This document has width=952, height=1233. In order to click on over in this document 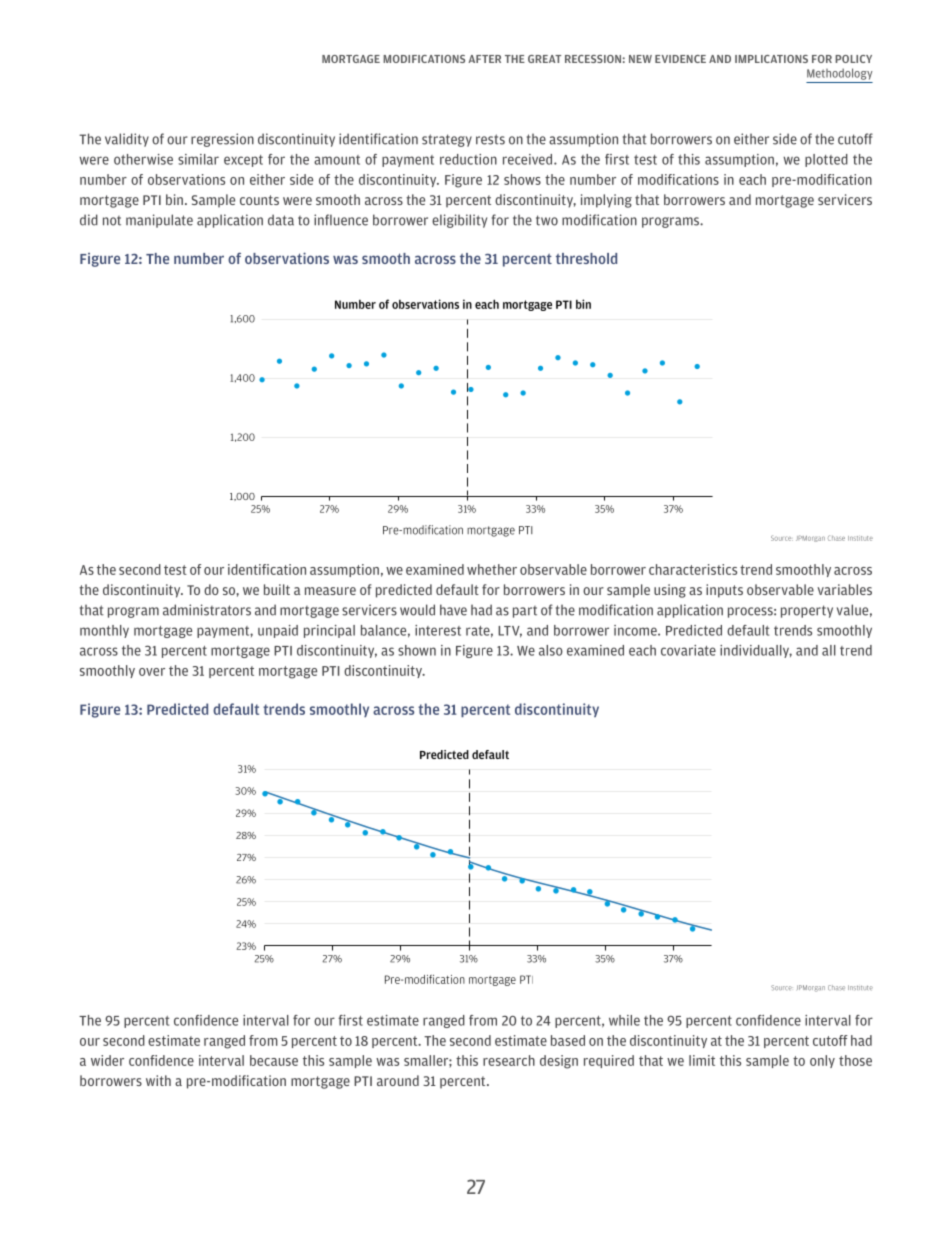, I will do `click(152, 672)`.
